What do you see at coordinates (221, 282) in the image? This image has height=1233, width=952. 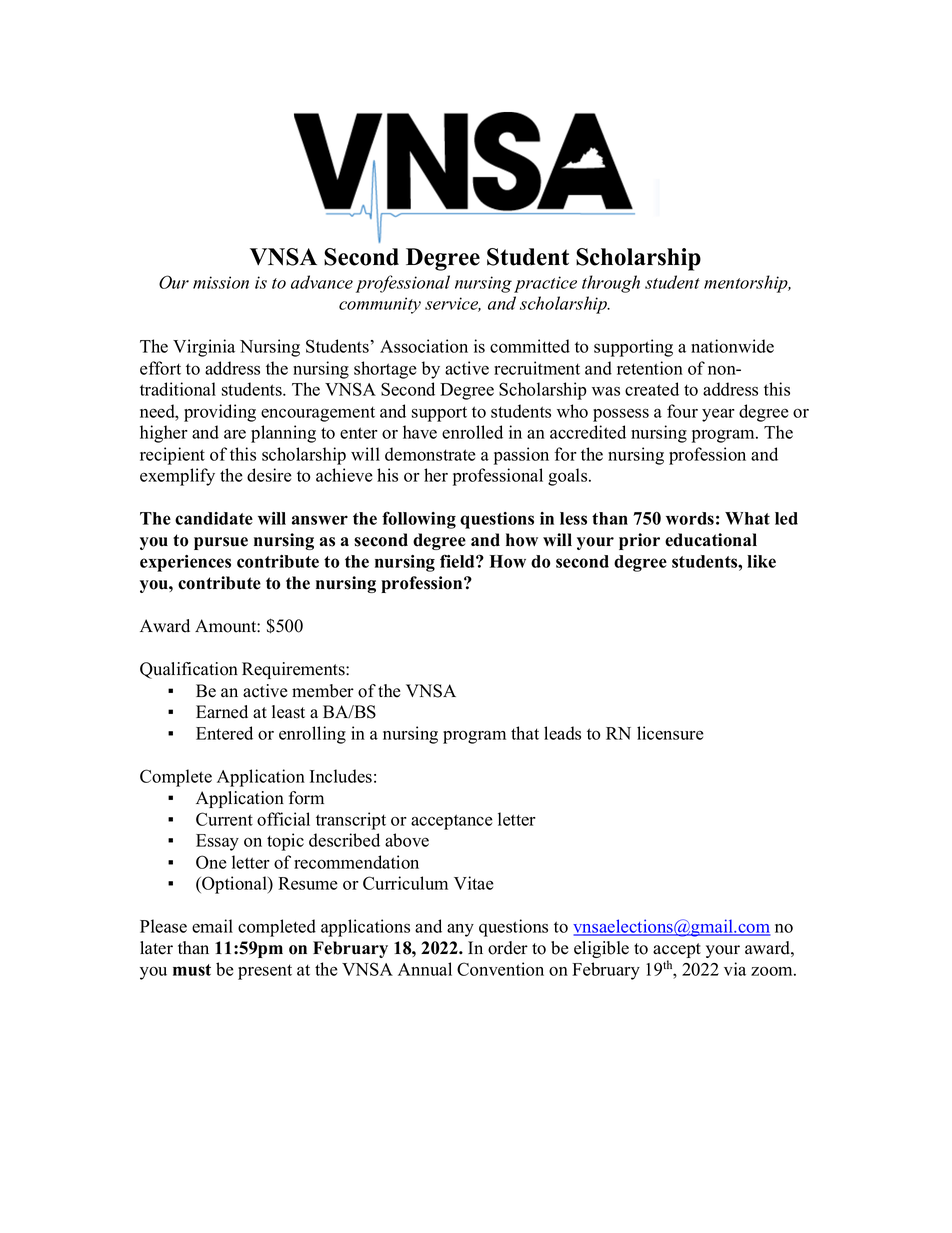 I see `mission` at bounding box center [221, 282].
